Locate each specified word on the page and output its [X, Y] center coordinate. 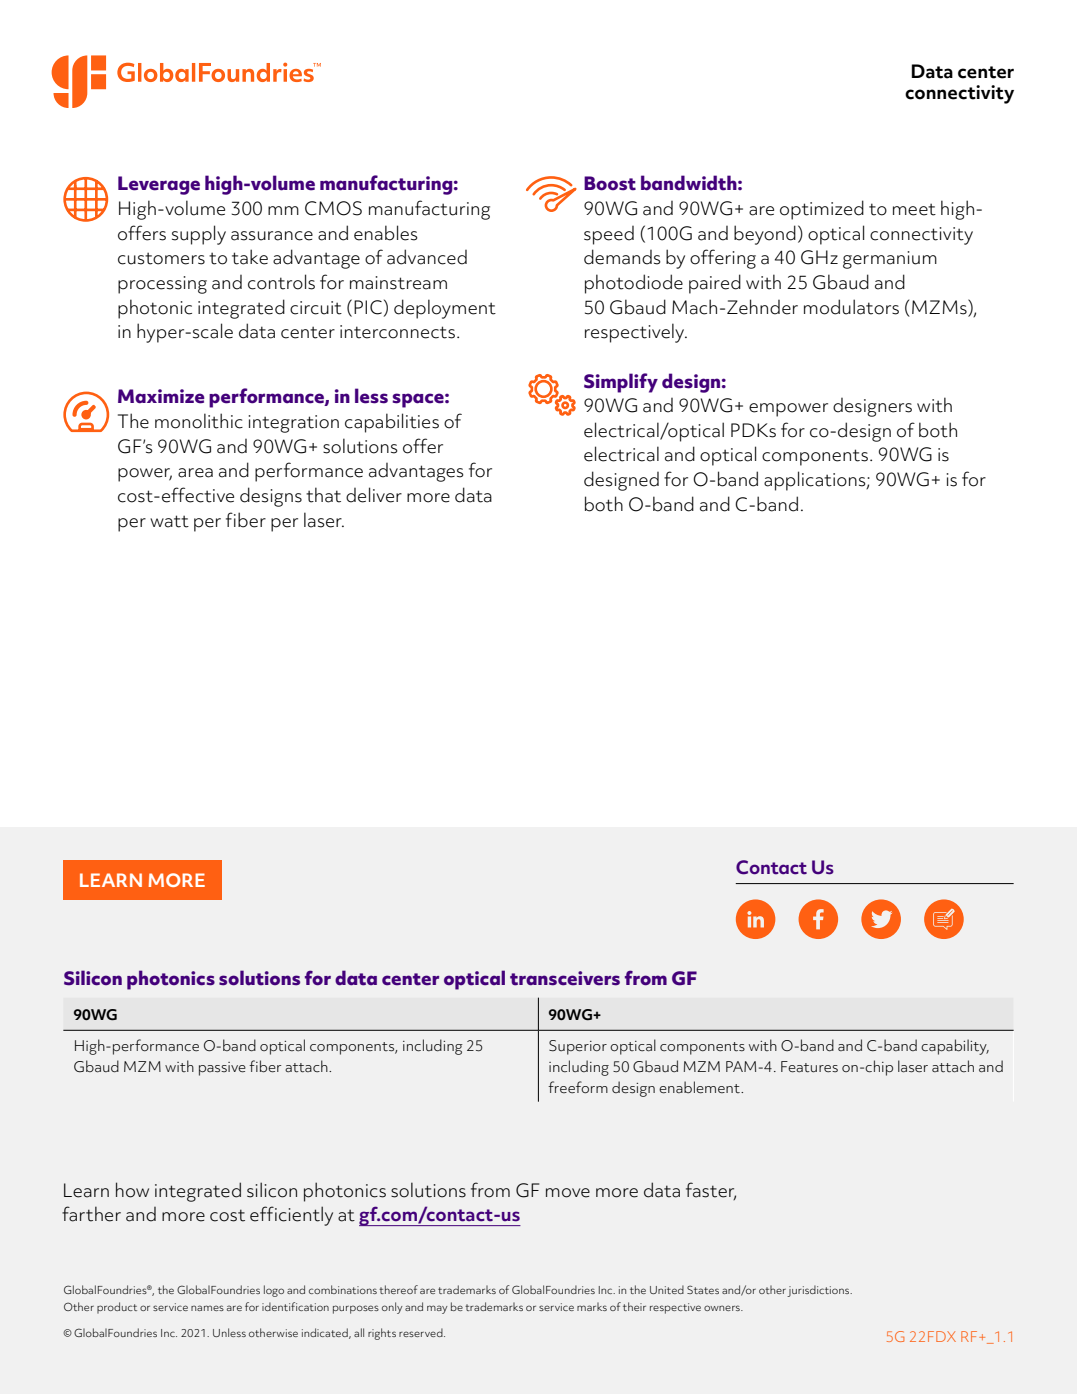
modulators [851, 307]
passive [222, 1069]
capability [955, 1047]
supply [199, 235]
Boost [610, 183]
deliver [374, 495]
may [437, 1309]
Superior [578, 1047]
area [195, 473]
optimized [822, 210]
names [207, 1308]
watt [169, 521]
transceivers [565, 978]
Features [809, 1067]
